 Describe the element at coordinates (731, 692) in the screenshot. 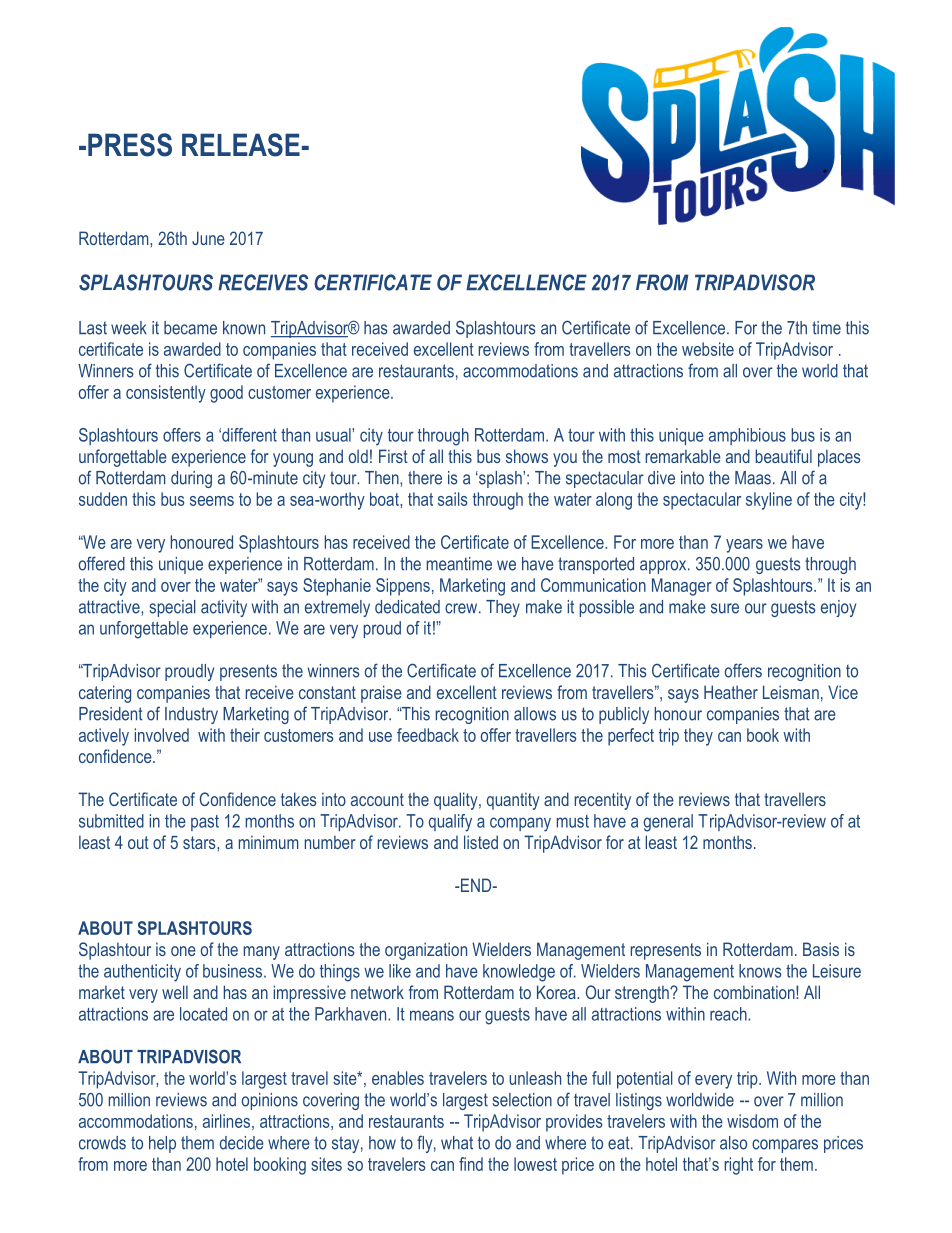

I see `Heather` at that location.
